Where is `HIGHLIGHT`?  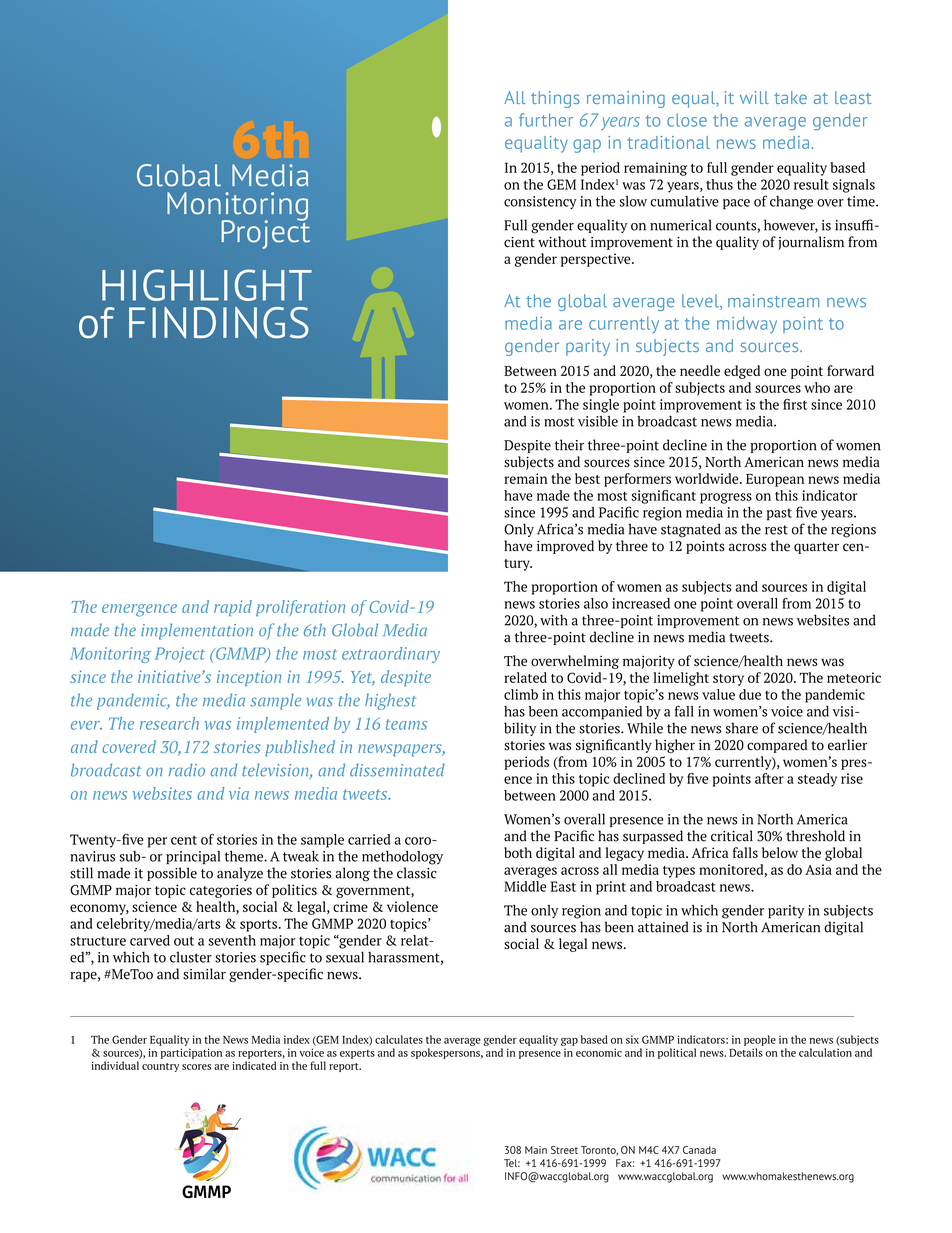
HIGHLIGHT is located at coordinates (207, 285).
